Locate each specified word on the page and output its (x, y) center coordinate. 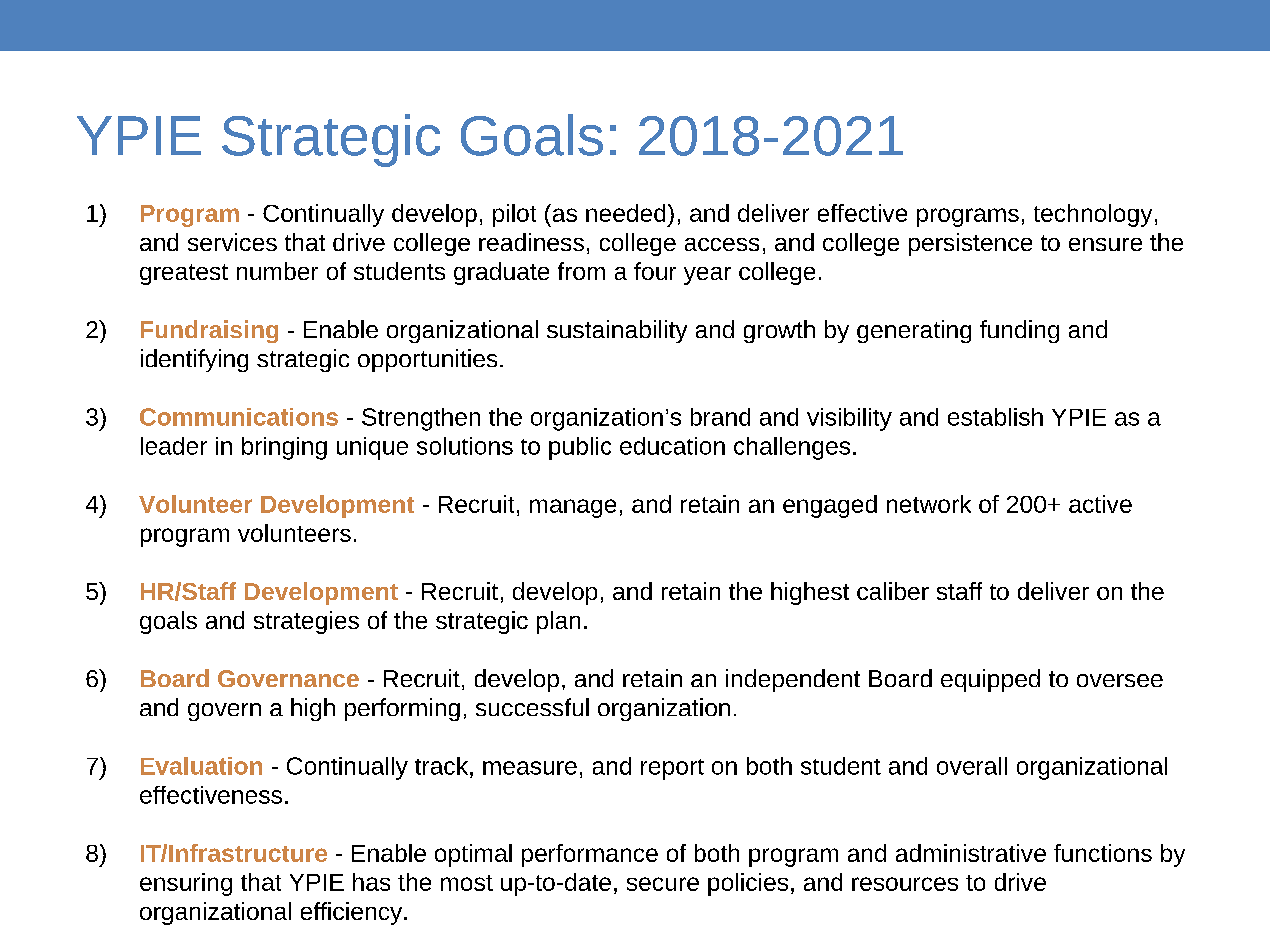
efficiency (353, 913)
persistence (970, 244)
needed (625, 213)
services (232, 242)
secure (663, 884)
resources (905, 884)
